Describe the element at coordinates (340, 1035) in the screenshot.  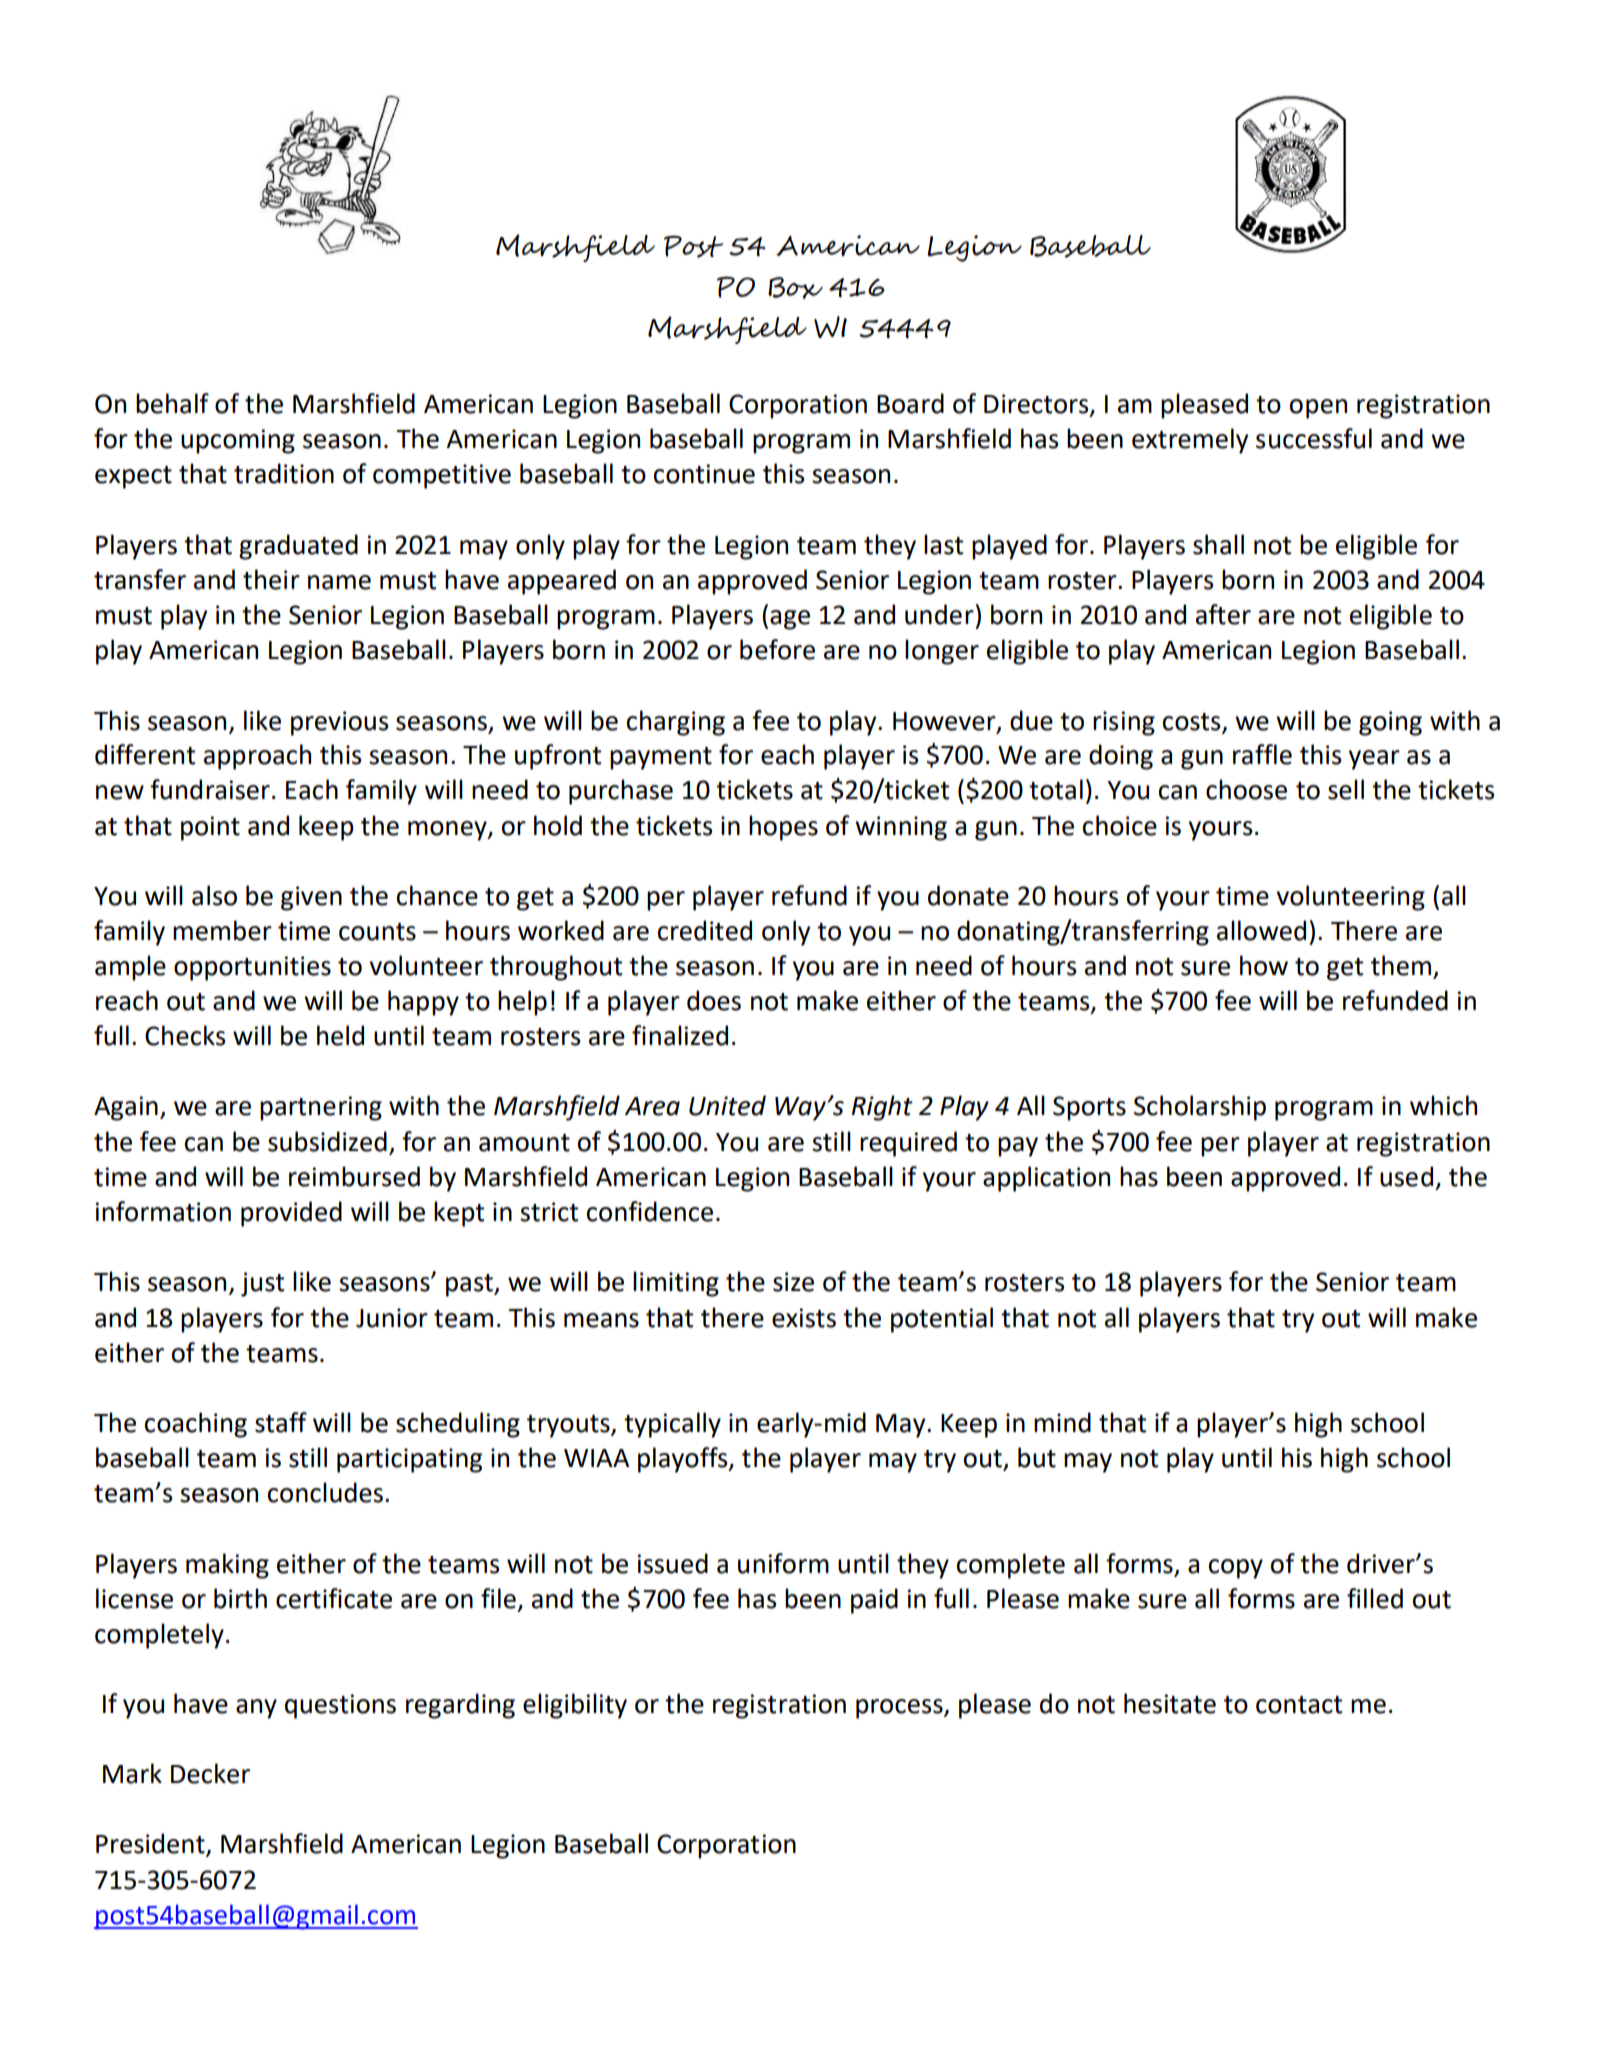
I see `held` at that location.
